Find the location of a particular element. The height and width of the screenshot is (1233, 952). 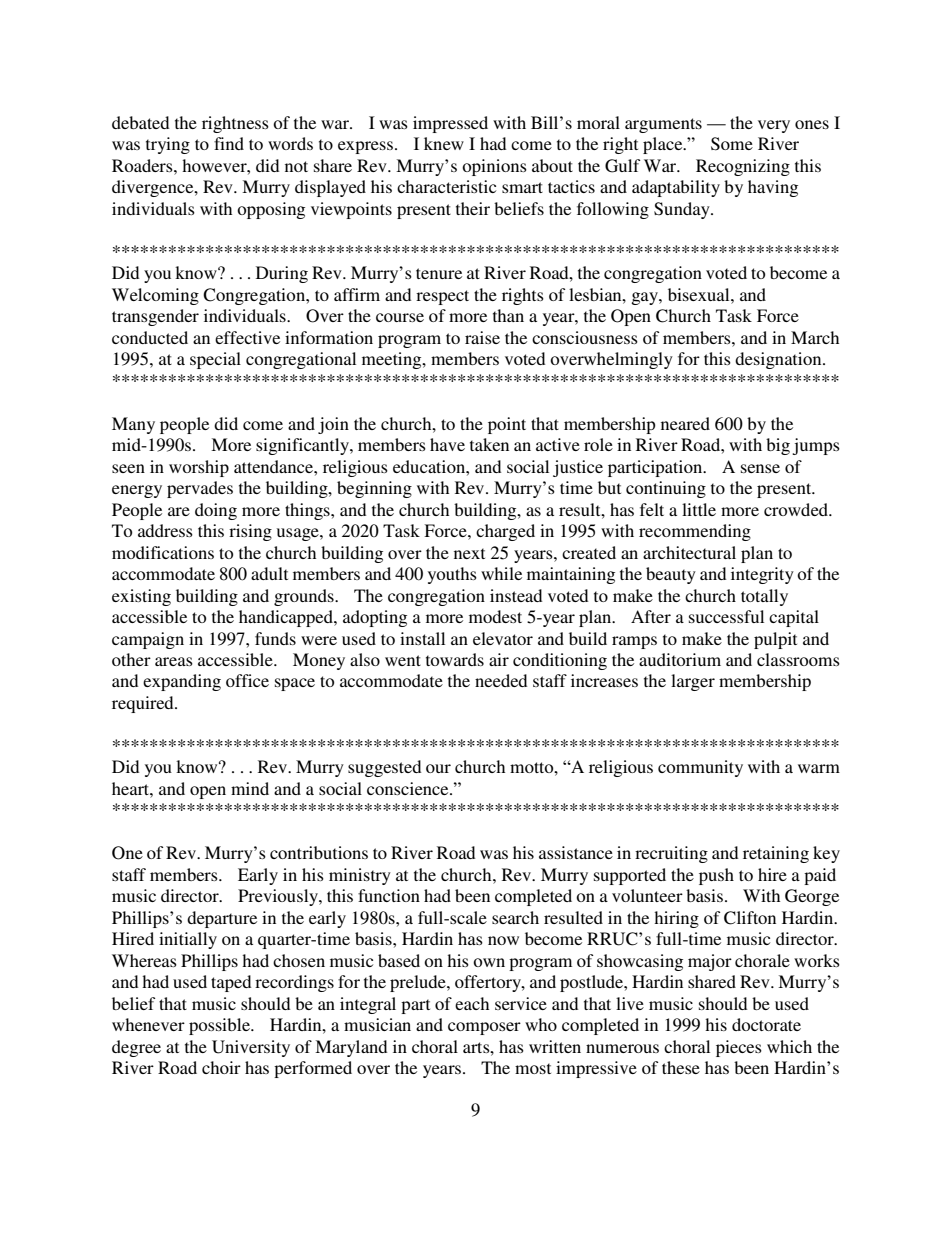

Some is located at coordinates (732, 144).
